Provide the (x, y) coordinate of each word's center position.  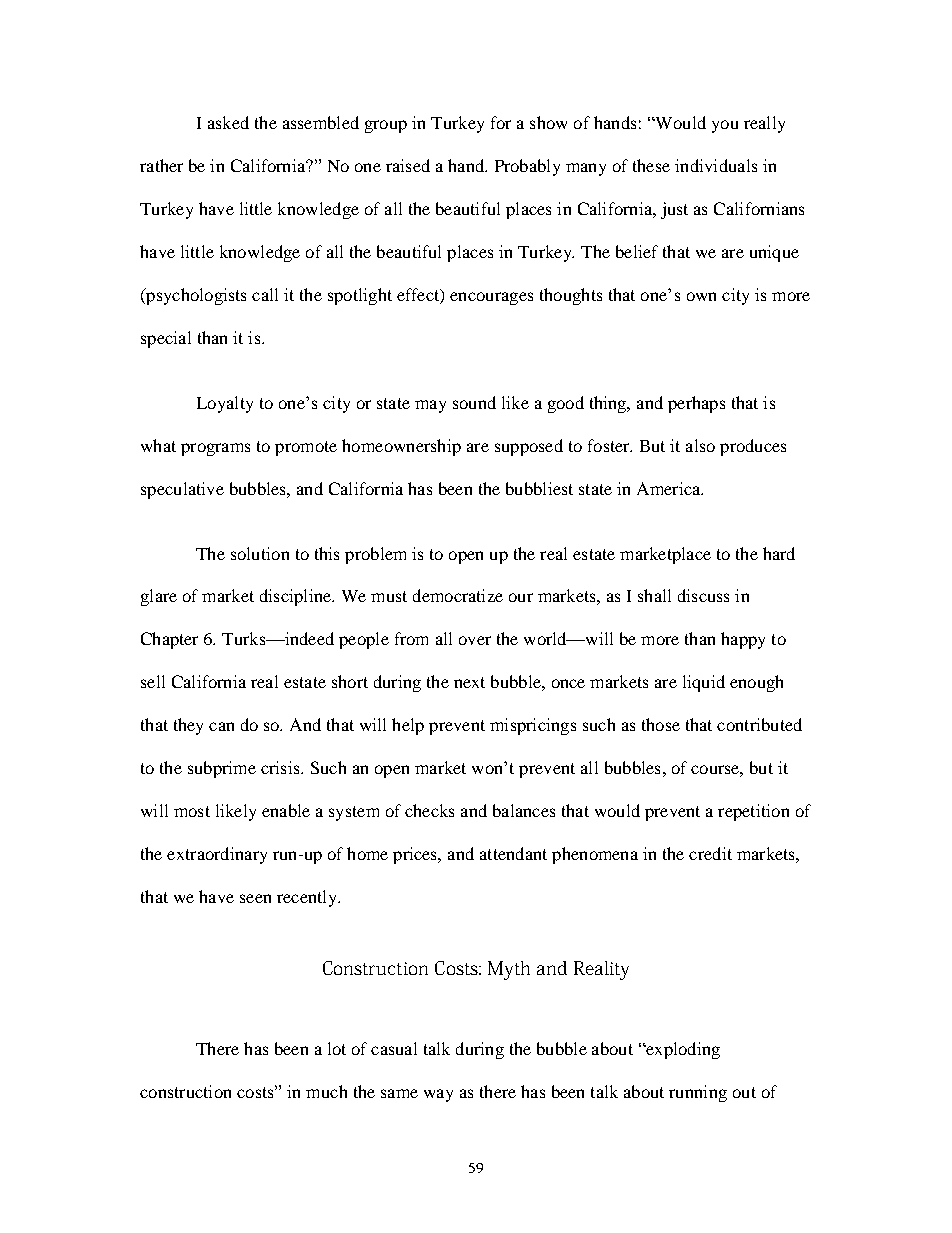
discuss (703, 595)
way (438, 1095)
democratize (458, 595)
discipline (297, 597)
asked (228, 122)
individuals (716, 165)
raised (408, 165)
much (326, 1091)
